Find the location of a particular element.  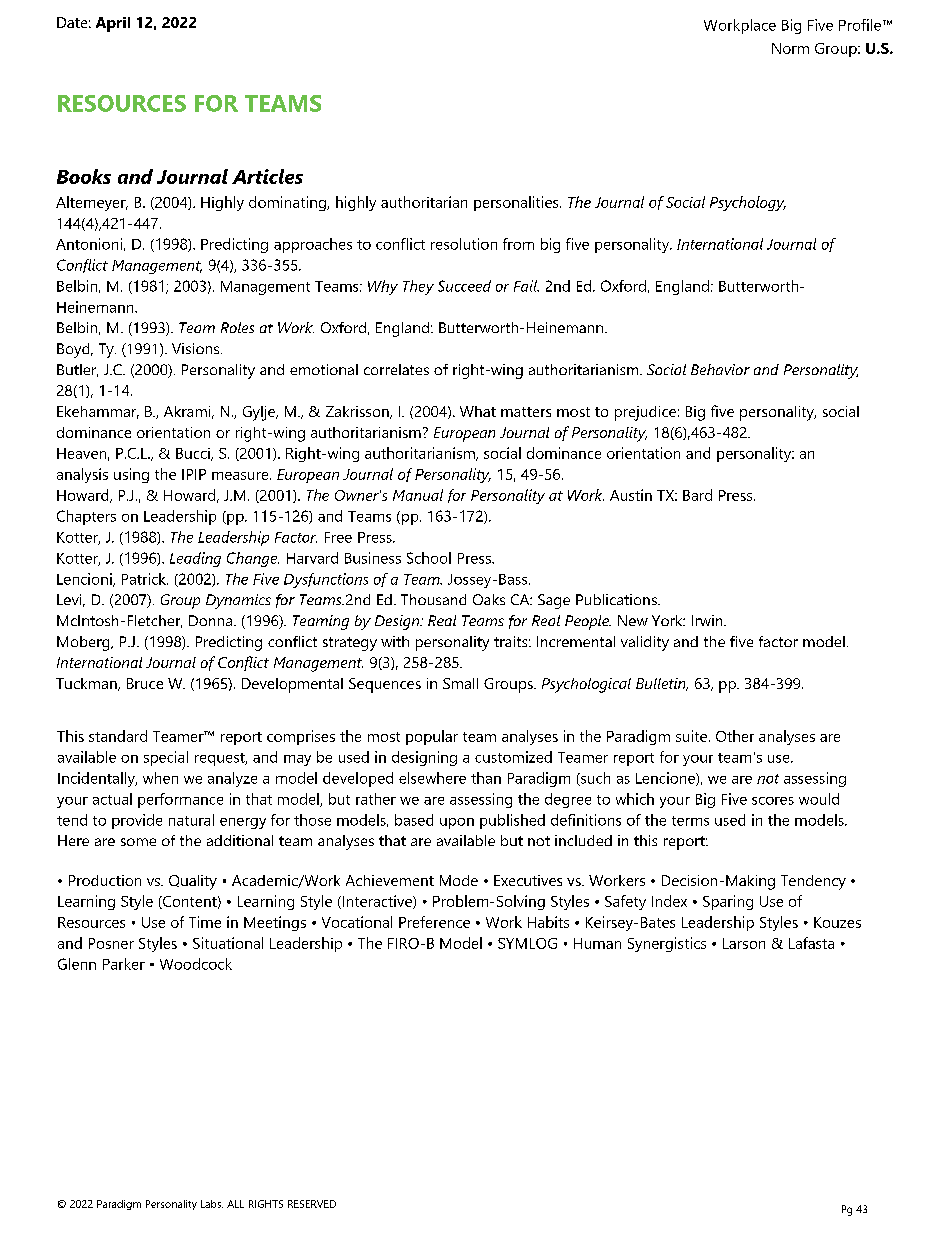

RESERVED is located at coordinates (312, 1204).
